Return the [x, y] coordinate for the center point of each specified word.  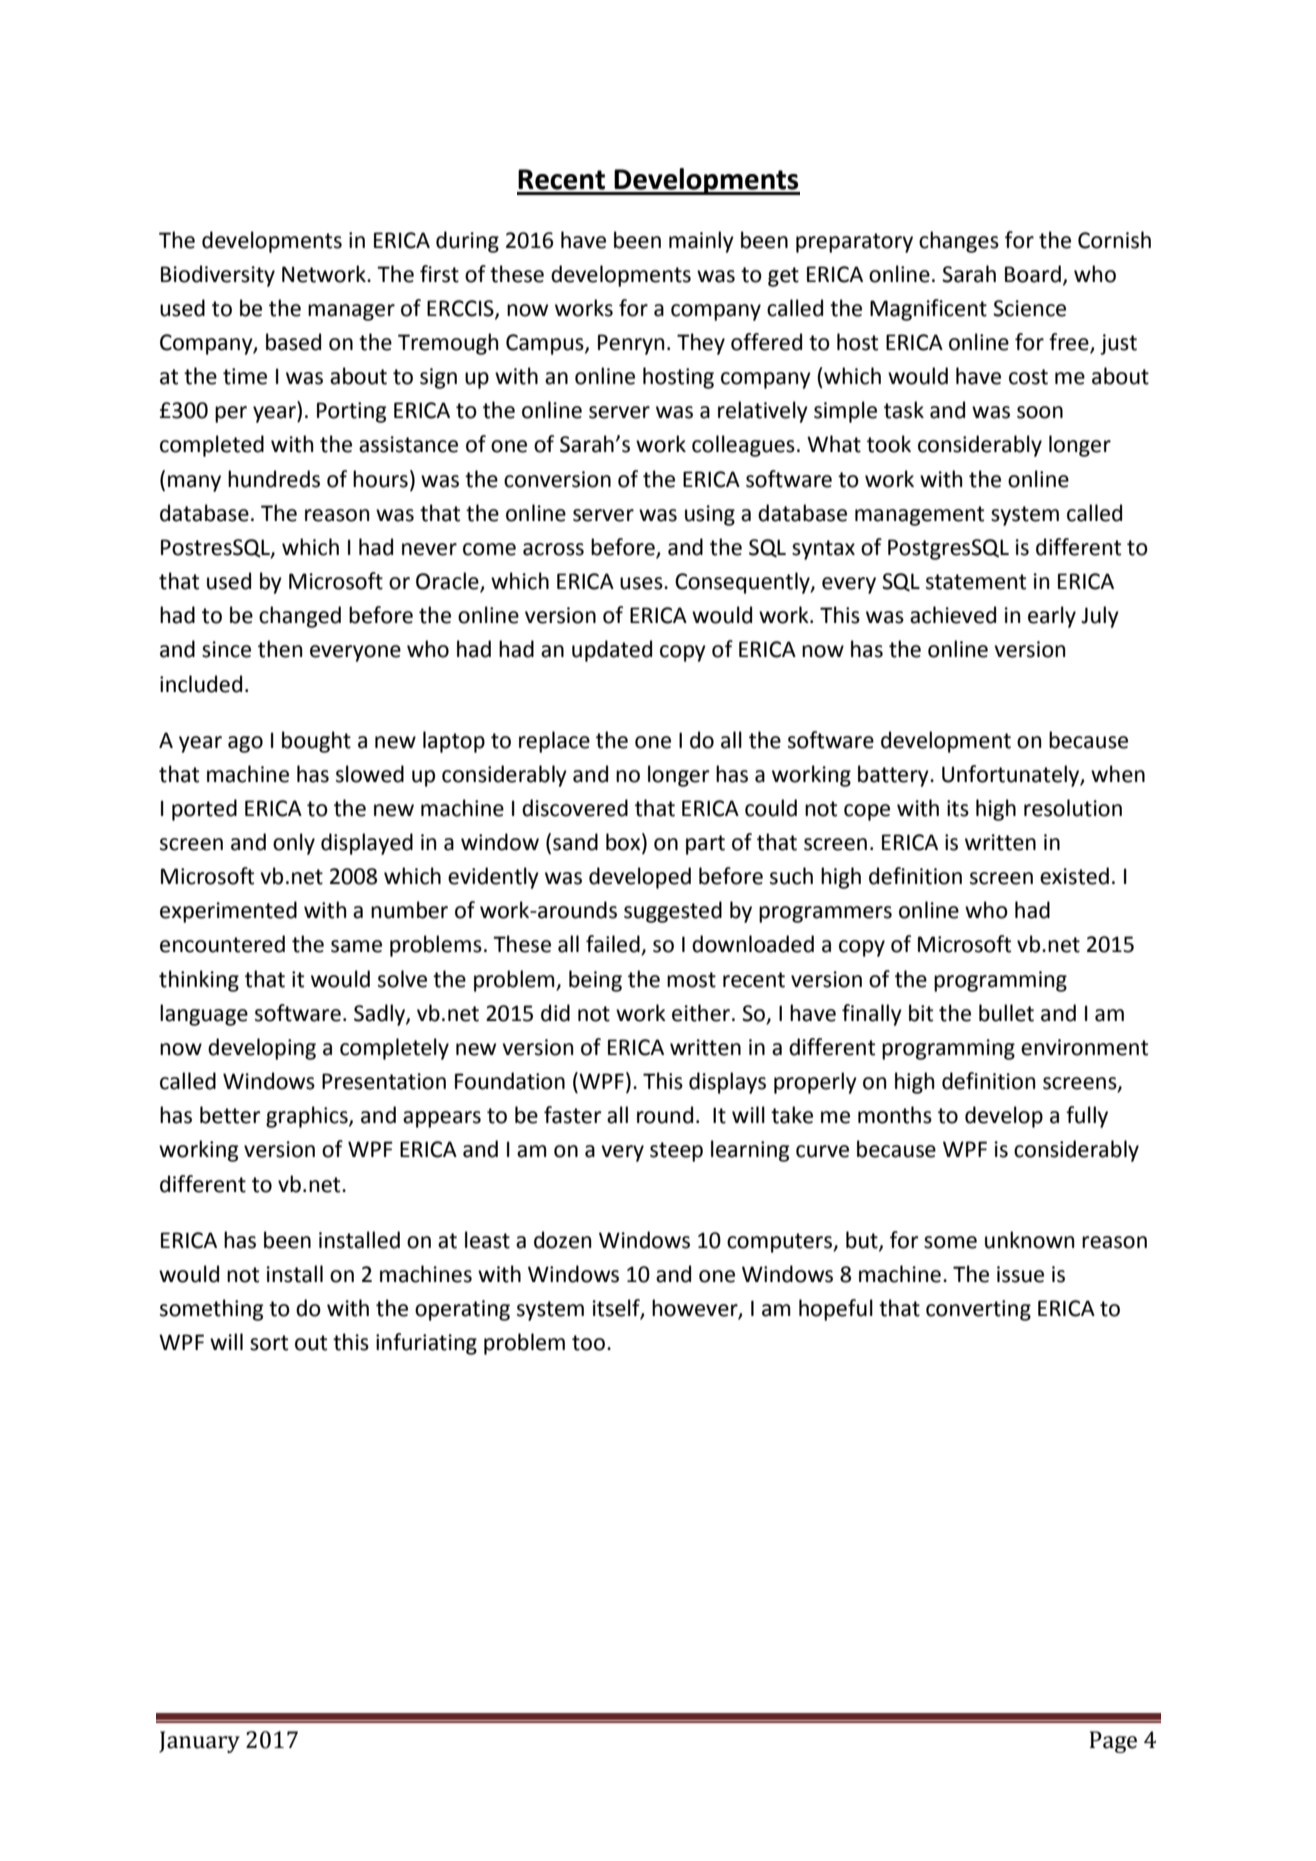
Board [1033, 274]
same [356, 946]
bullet [1006, 1013]
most [691, 980]
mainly [701, 242]
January [199, 1742]
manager [351, 312]
